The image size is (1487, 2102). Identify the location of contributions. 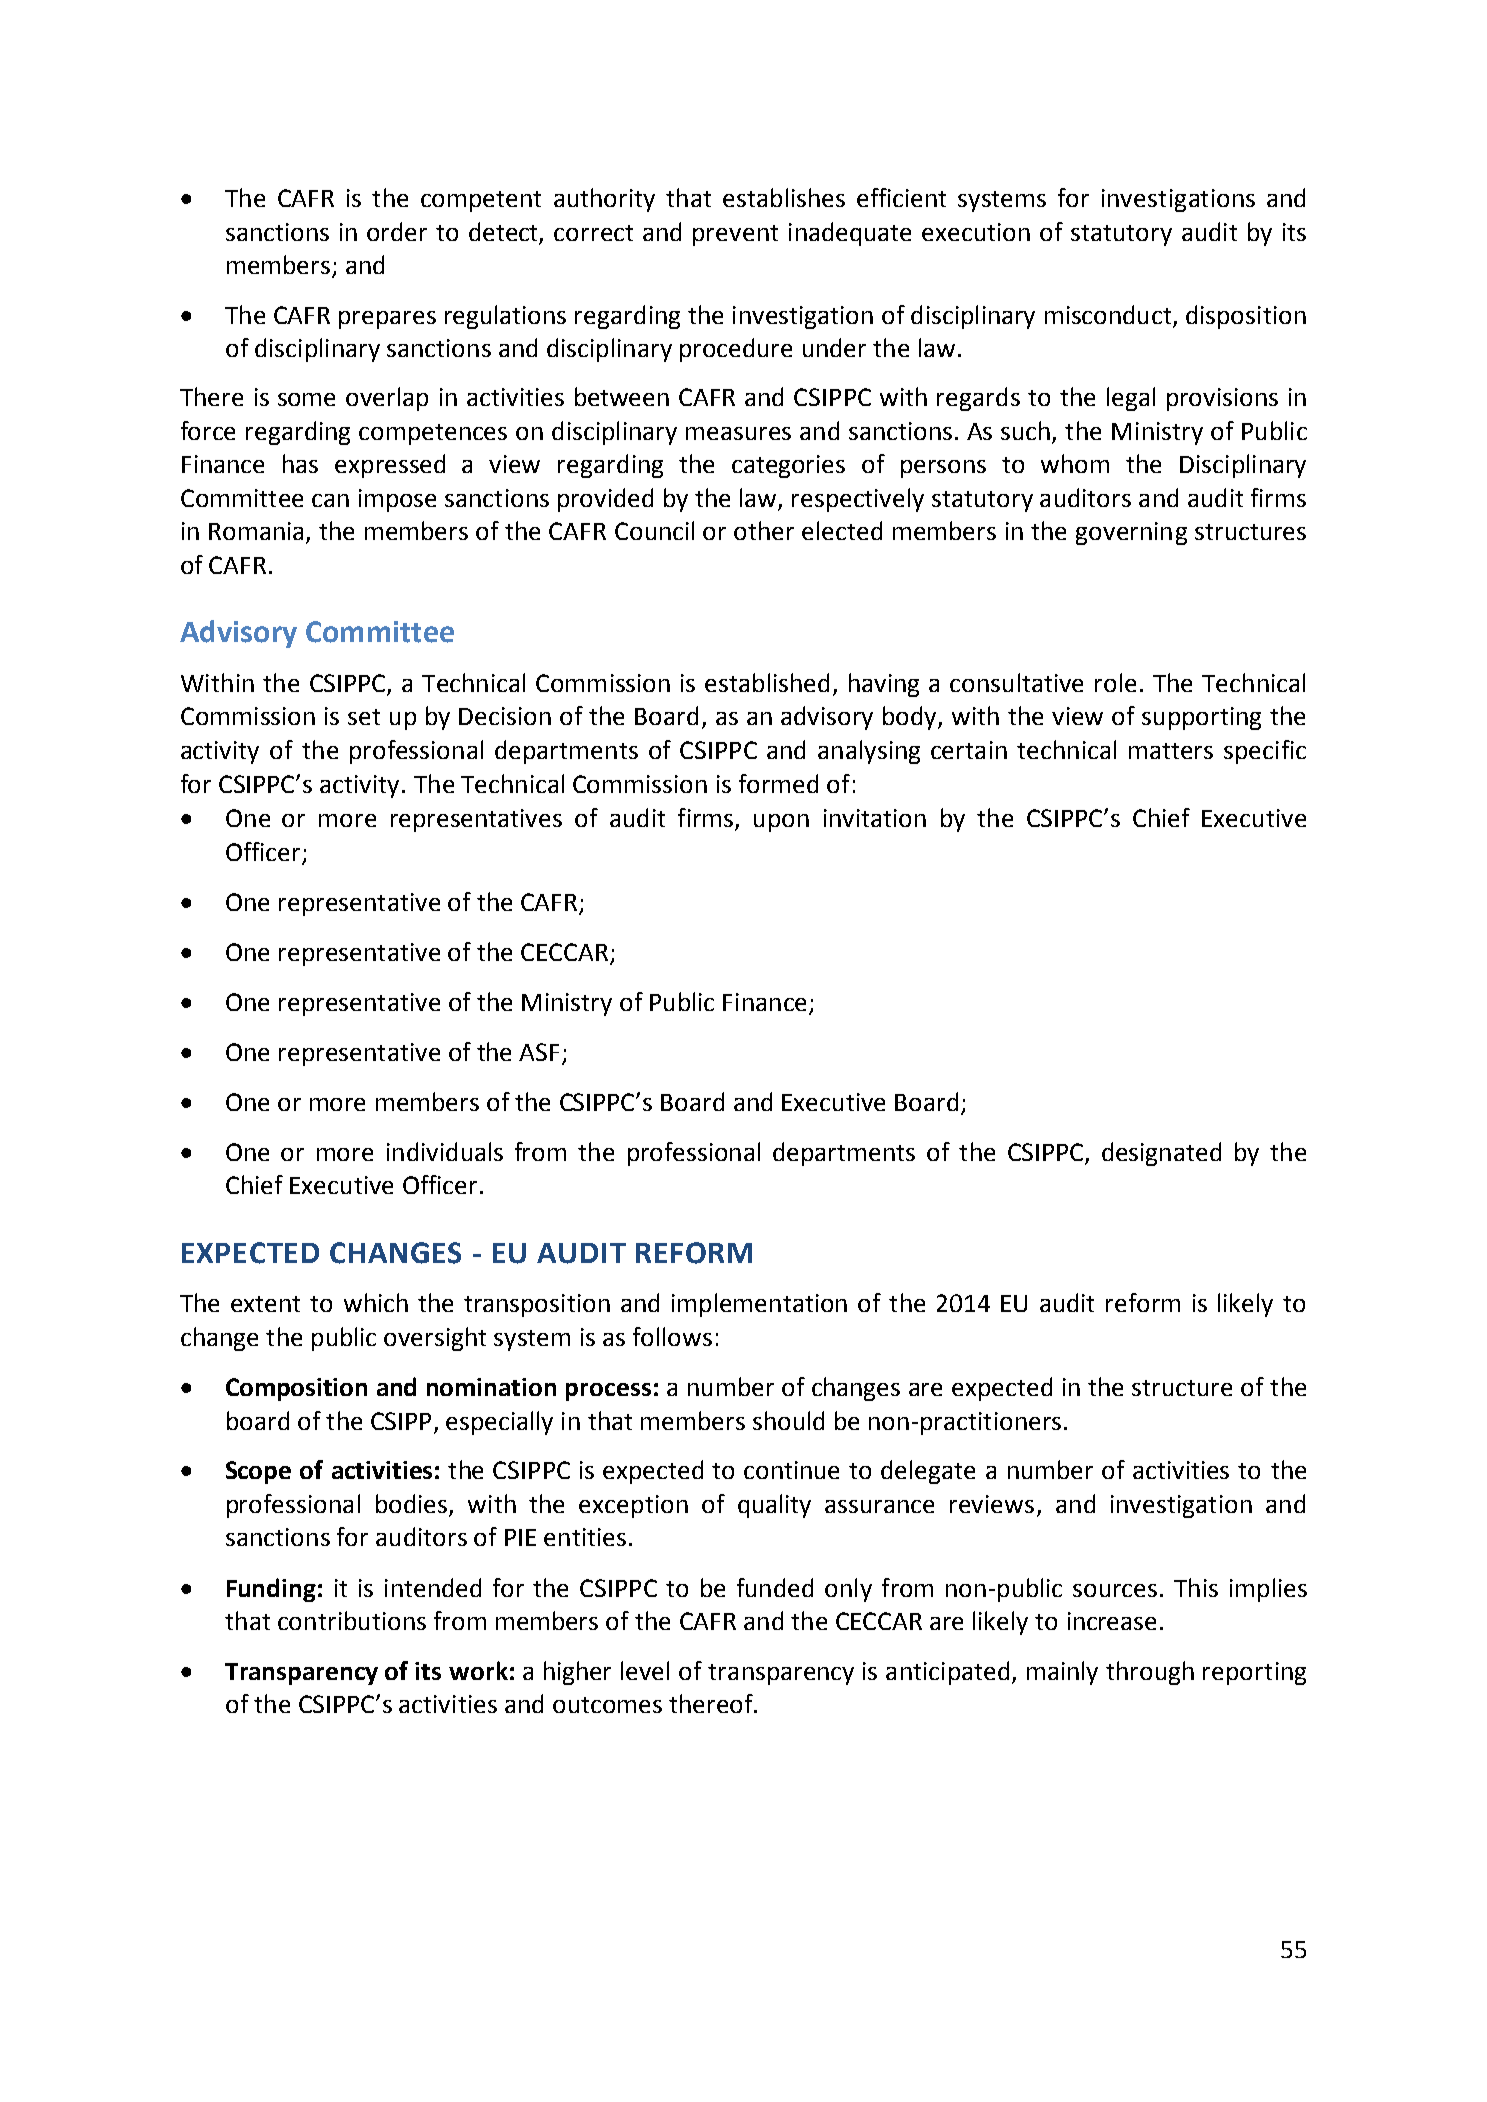
(352, 1620).
